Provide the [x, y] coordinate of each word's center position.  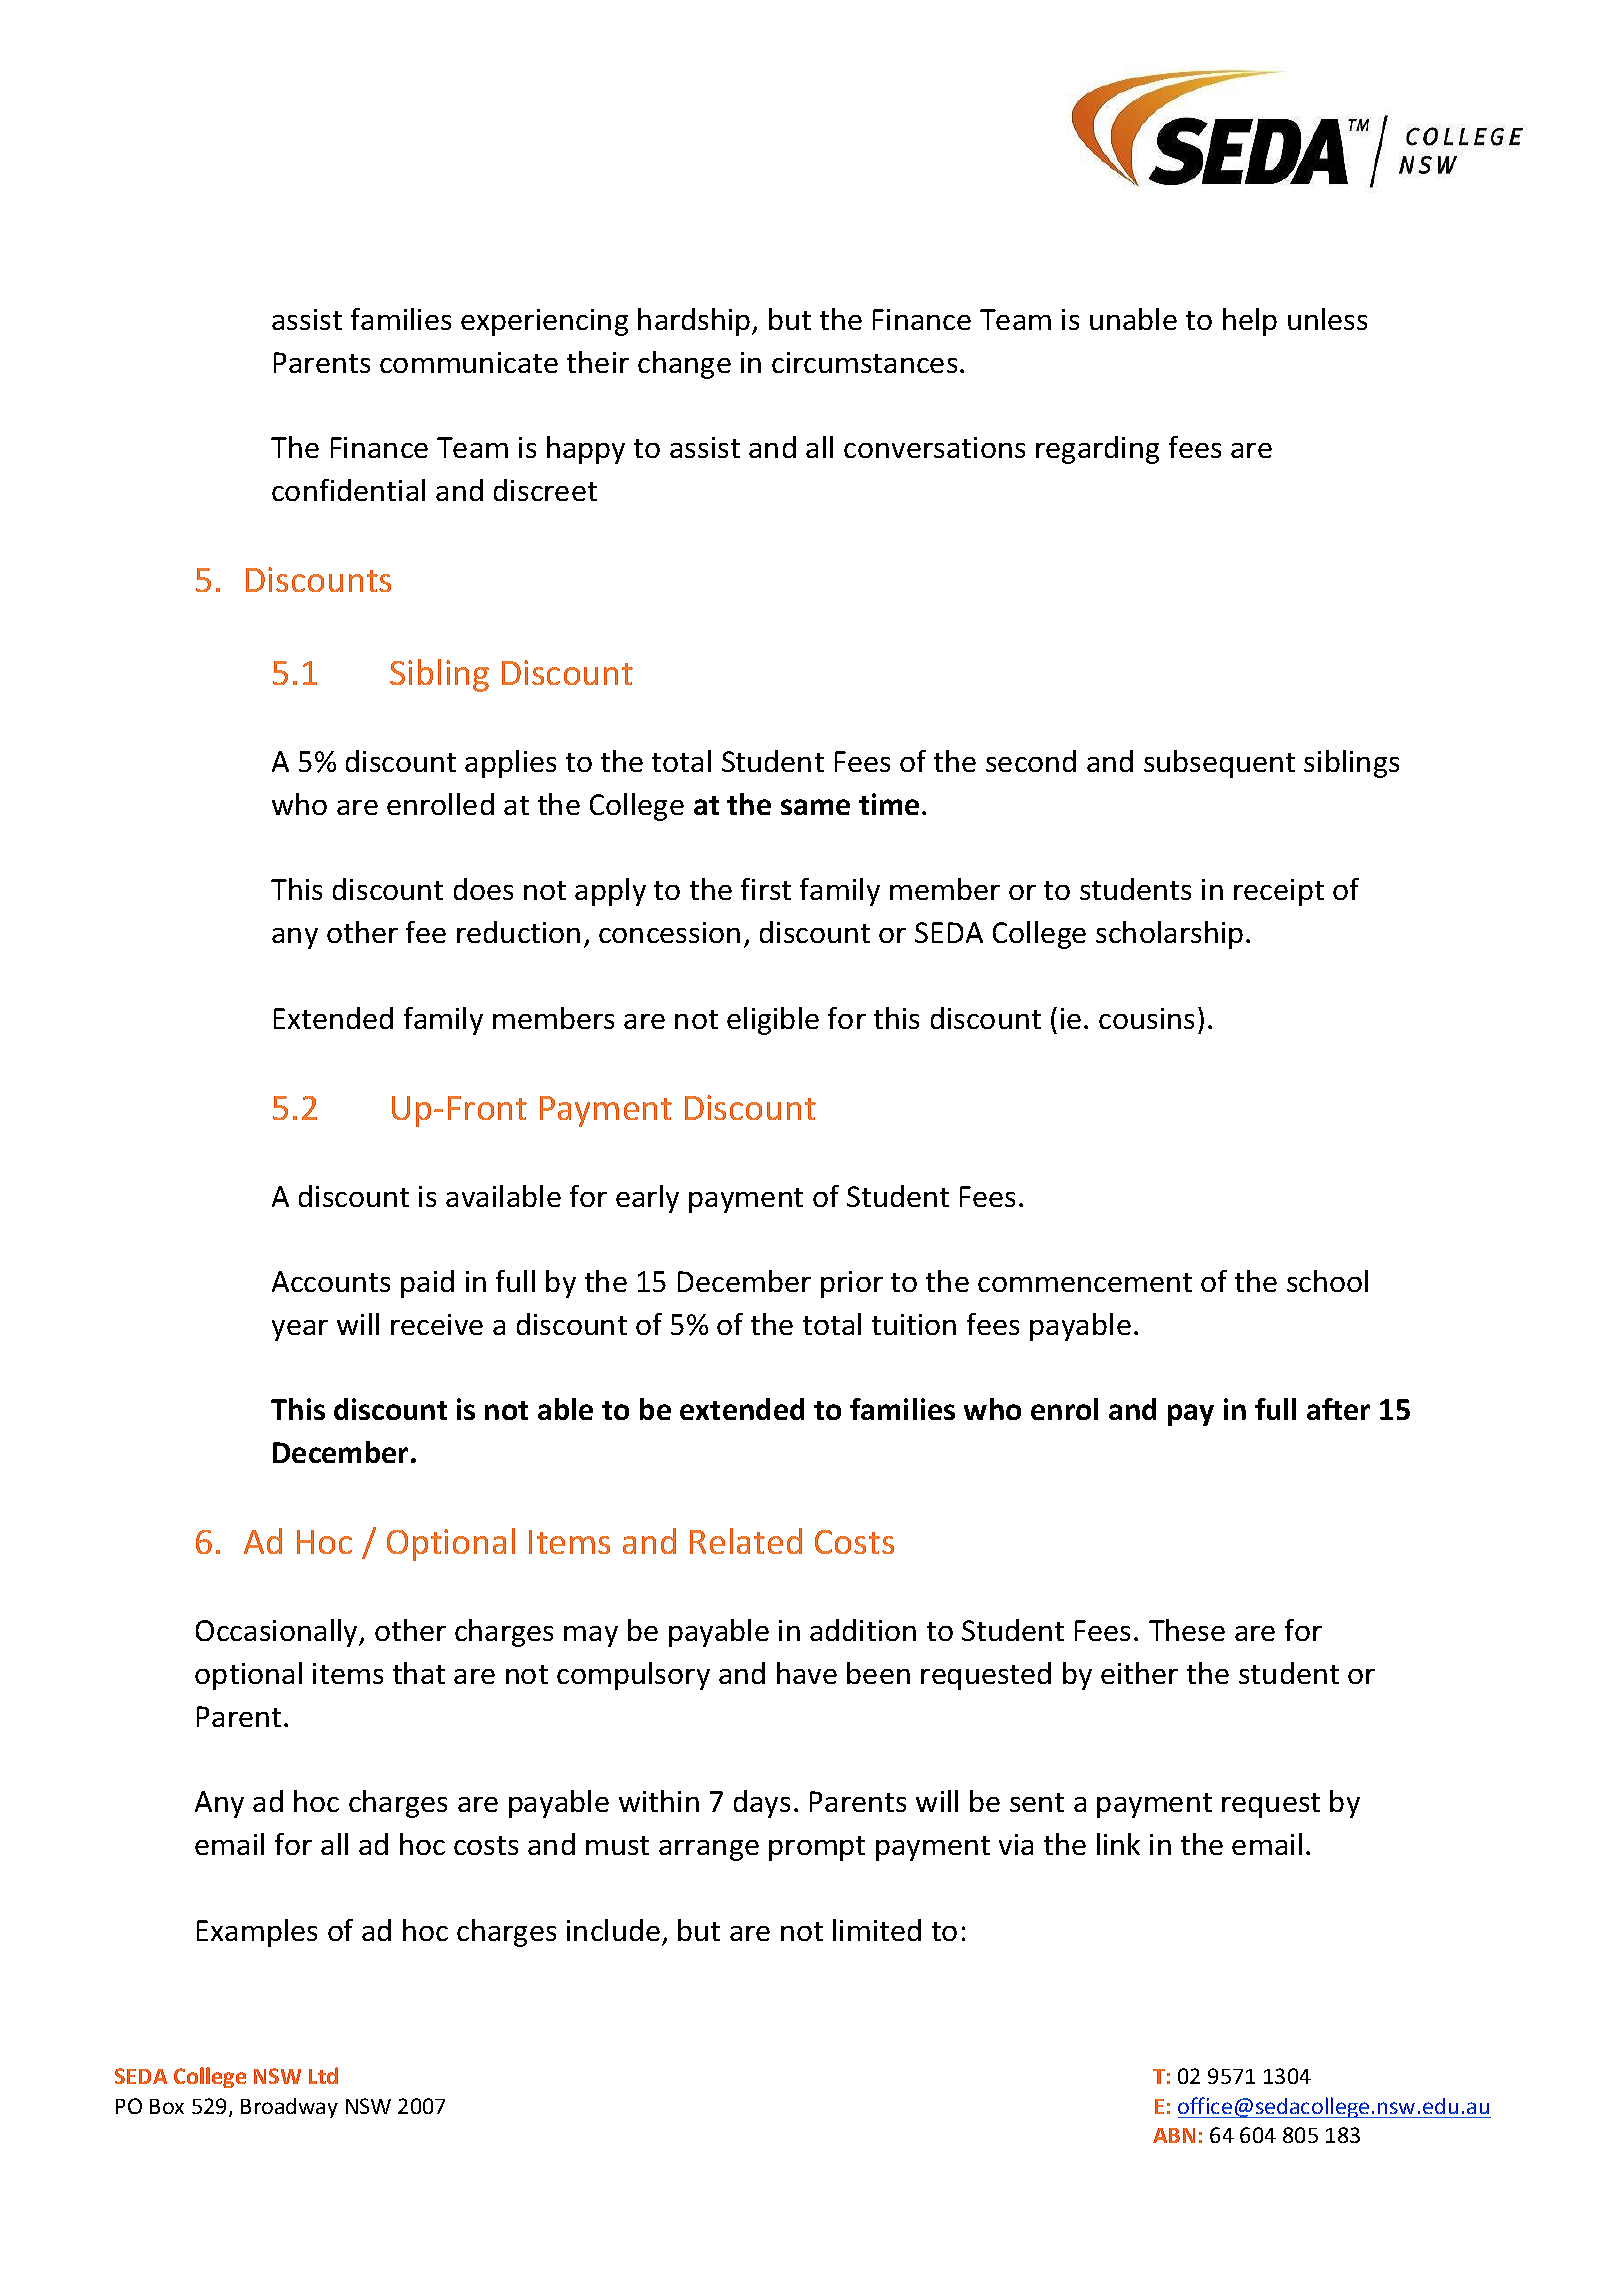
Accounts [331, 1281]
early [647, 1199]
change [684, 365]
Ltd [323, 2075]
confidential [348, 490]
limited [877, 1930]
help [1250, 322]
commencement [1085, 1282]
